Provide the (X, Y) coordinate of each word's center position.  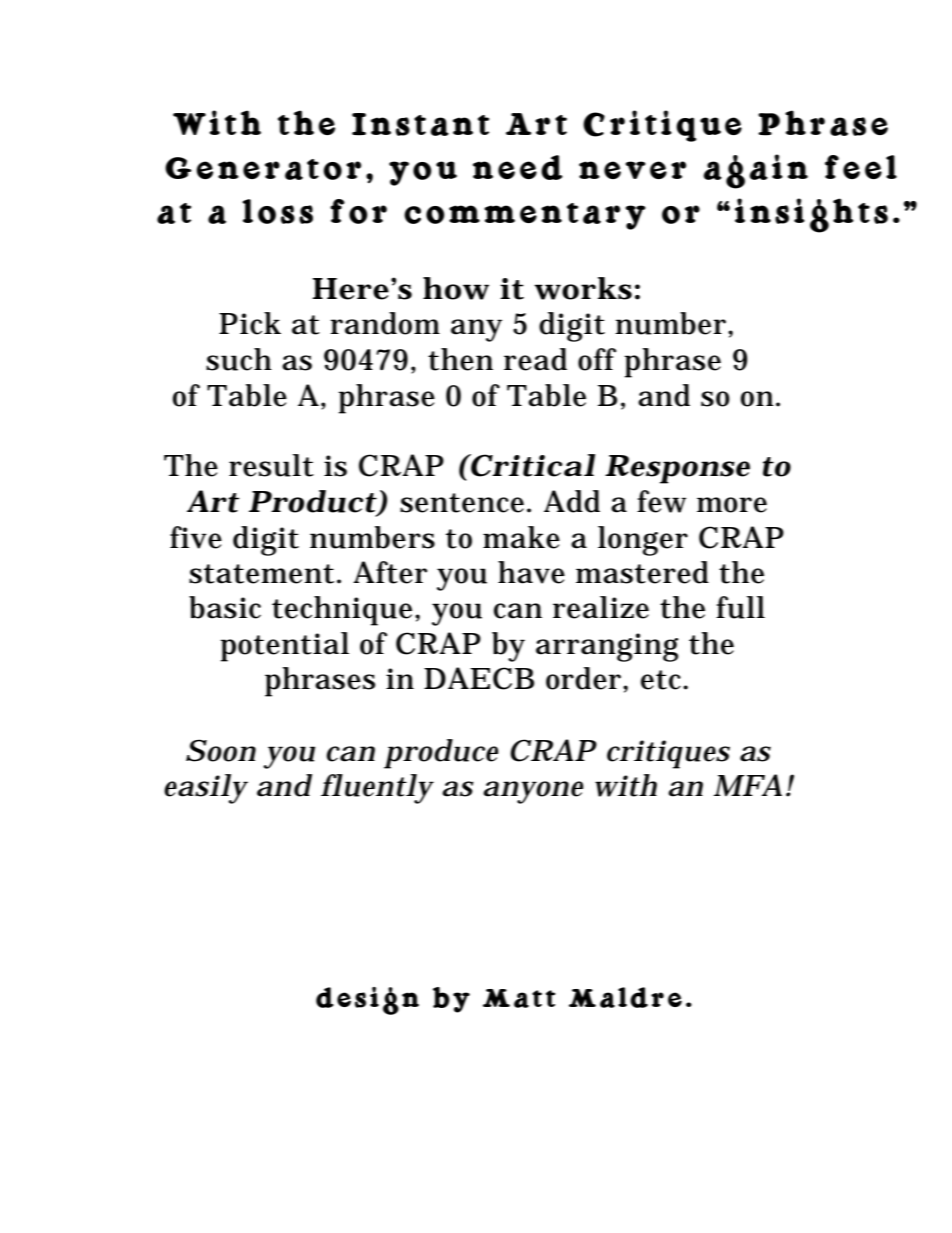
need (518, 167)
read (535, 359)
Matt (519, 998)
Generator (263, 168)
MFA (748, 785)
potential (284, 647)
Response (677, 469)
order (585, 678)
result (271, 465)
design (367, 1001)
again (756, 171)
